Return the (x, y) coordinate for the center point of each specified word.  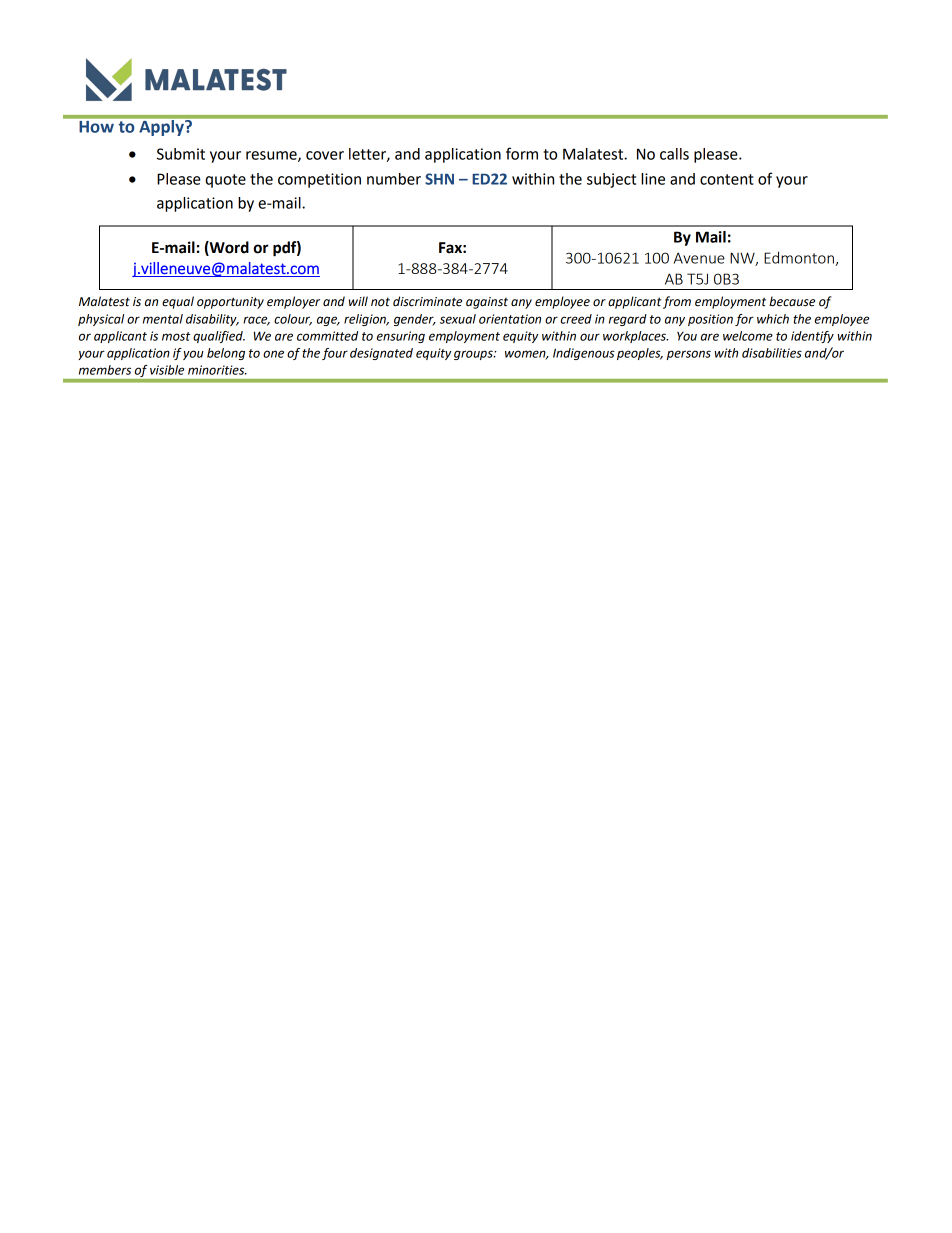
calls (674, 154)
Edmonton (800, 258)
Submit (181, 154)
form (522, 153)
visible (167, 370)
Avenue (699, 258)
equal (178, 302)
